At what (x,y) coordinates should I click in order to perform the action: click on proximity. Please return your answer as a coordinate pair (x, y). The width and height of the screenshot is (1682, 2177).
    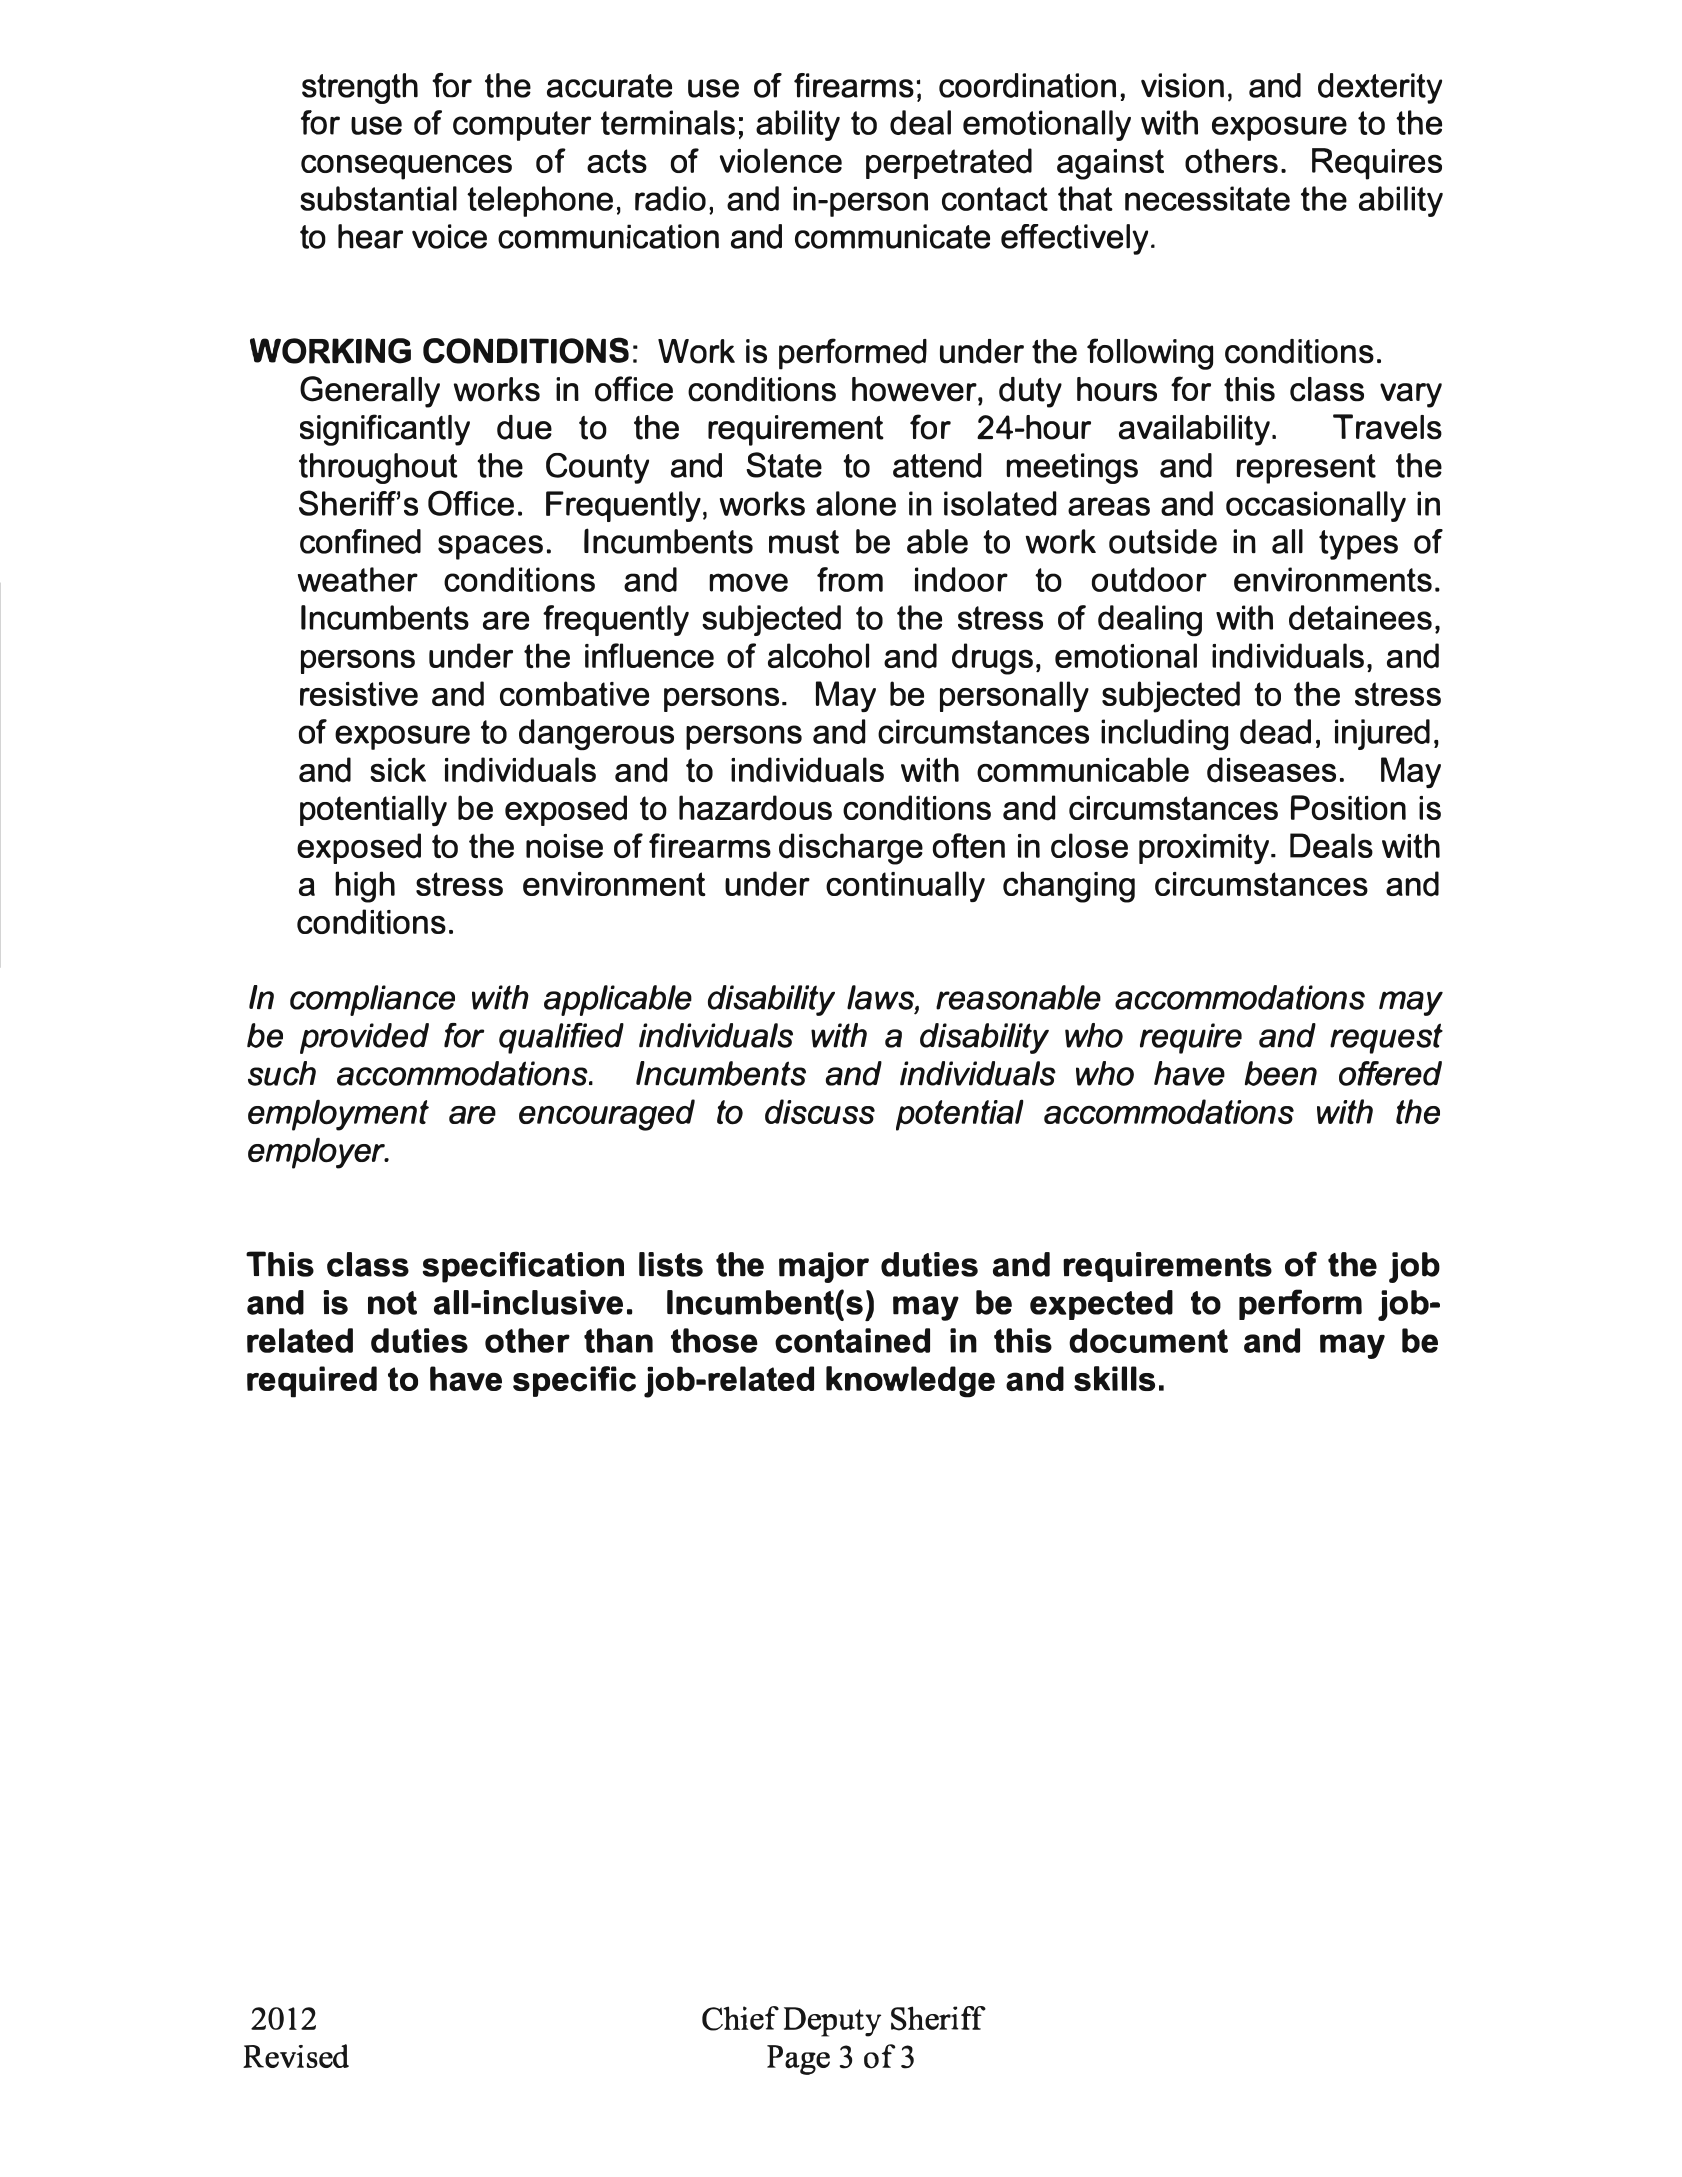
    Looking at the image, I should click on (1204, 849).
